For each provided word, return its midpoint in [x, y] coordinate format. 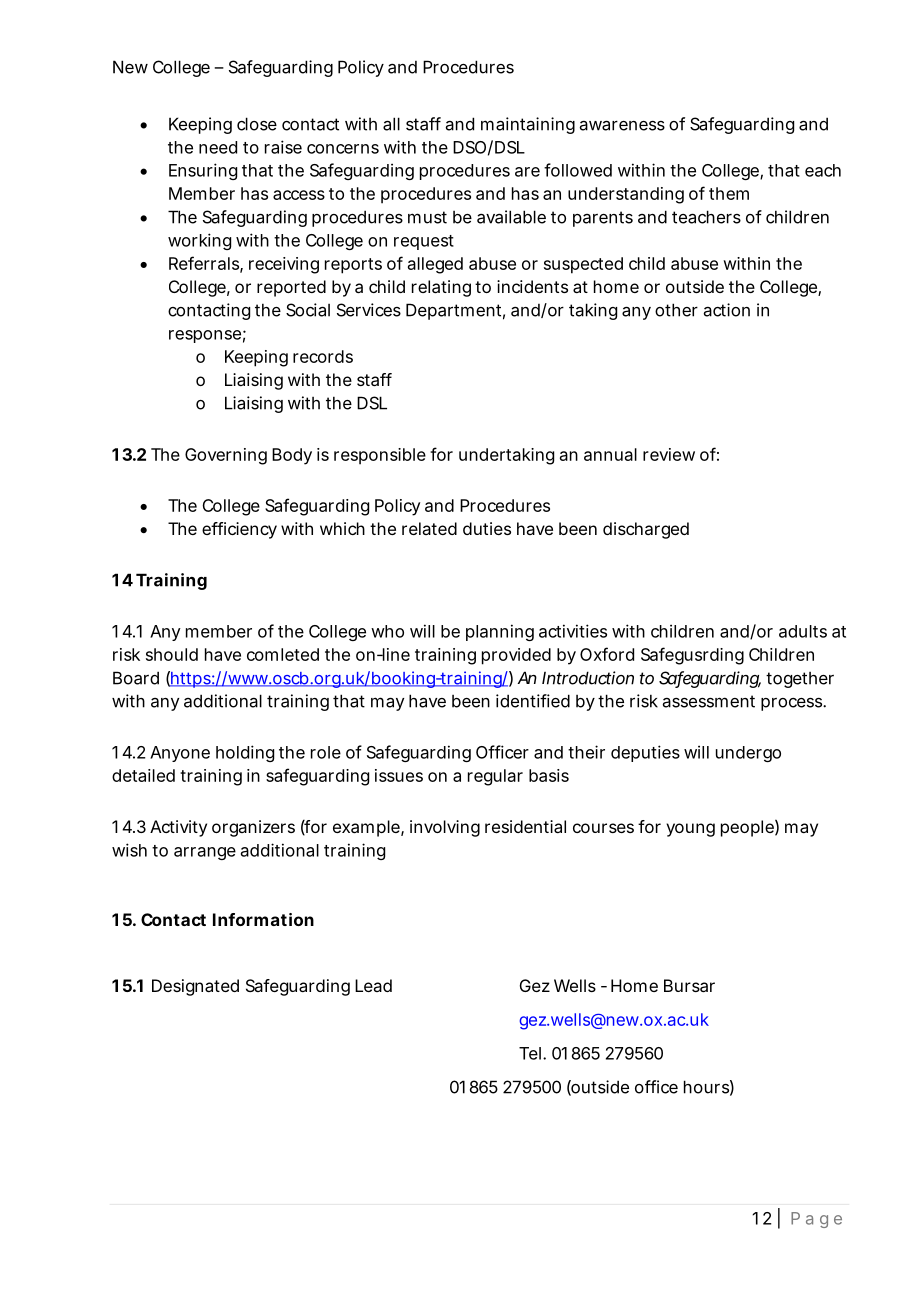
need [218, 147]
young [690, 830]
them [729, 193]
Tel [530, 1053]
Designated [195, 987]
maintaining [528, 125]
